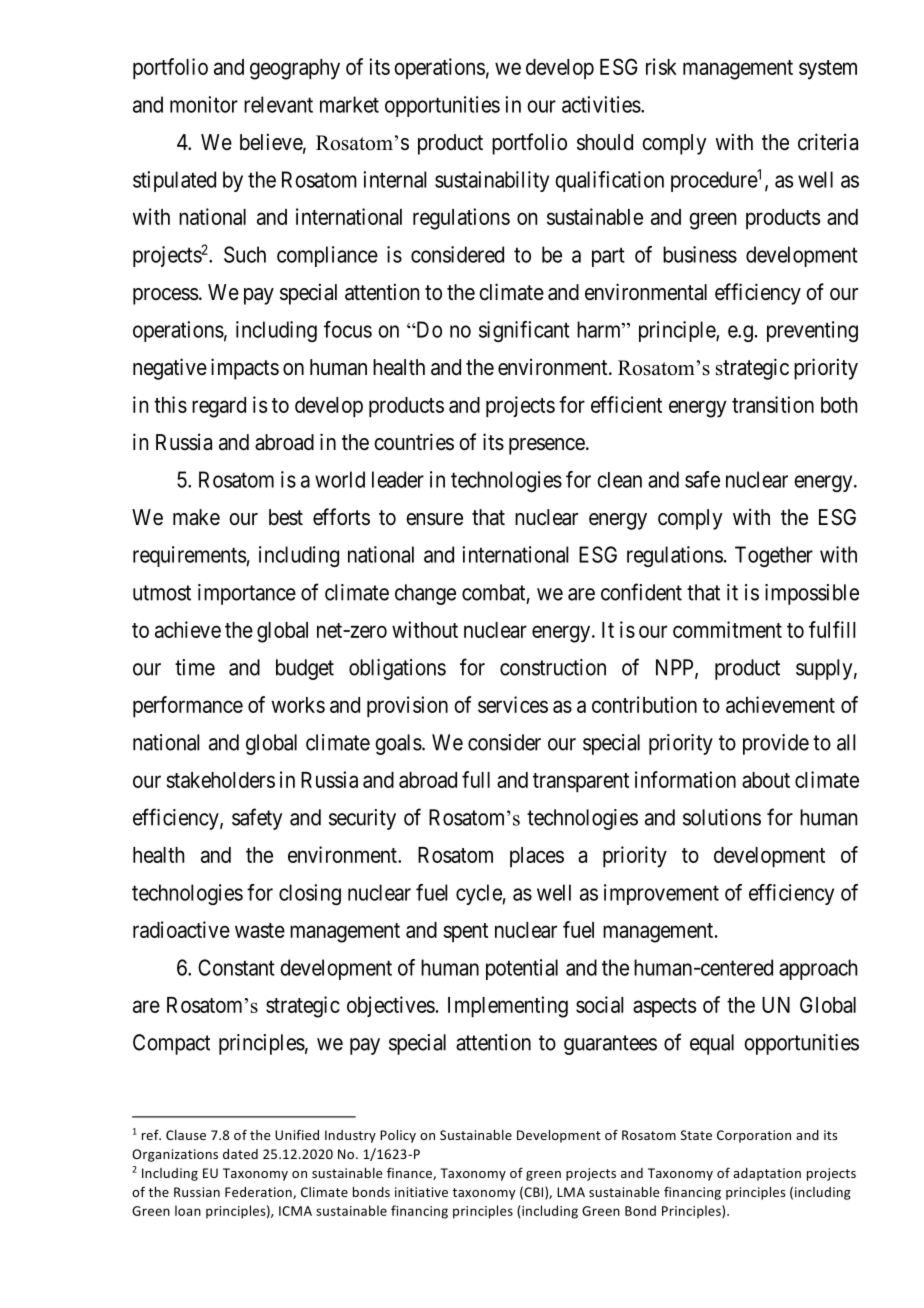  Describe the element at coordinates (492, 181) in the screenshot. I see `sustainability` at that location.
